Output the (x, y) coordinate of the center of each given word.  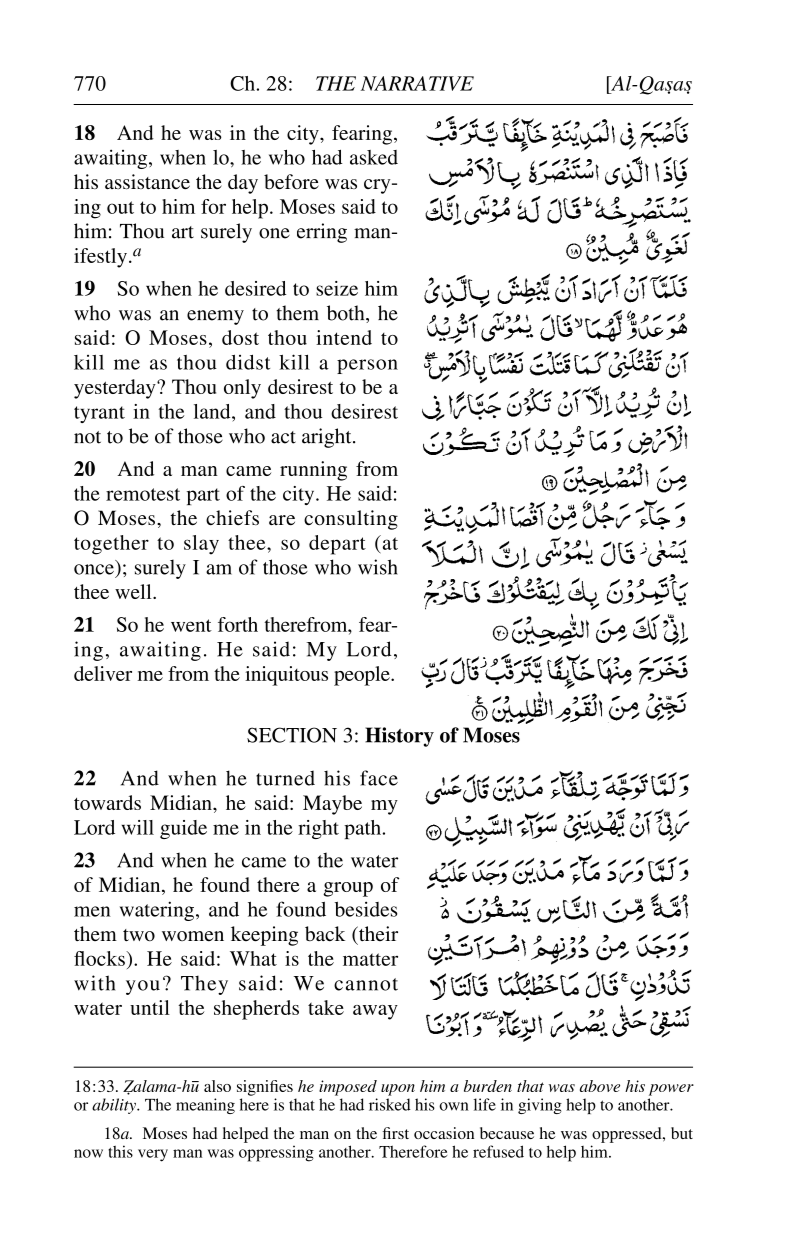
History (399, 737)
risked (390, 1104)
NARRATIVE (417, 83)
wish (378, 567)
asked (374, 157)
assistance (147, 182)
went (191, 625)
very (153, 1155)
